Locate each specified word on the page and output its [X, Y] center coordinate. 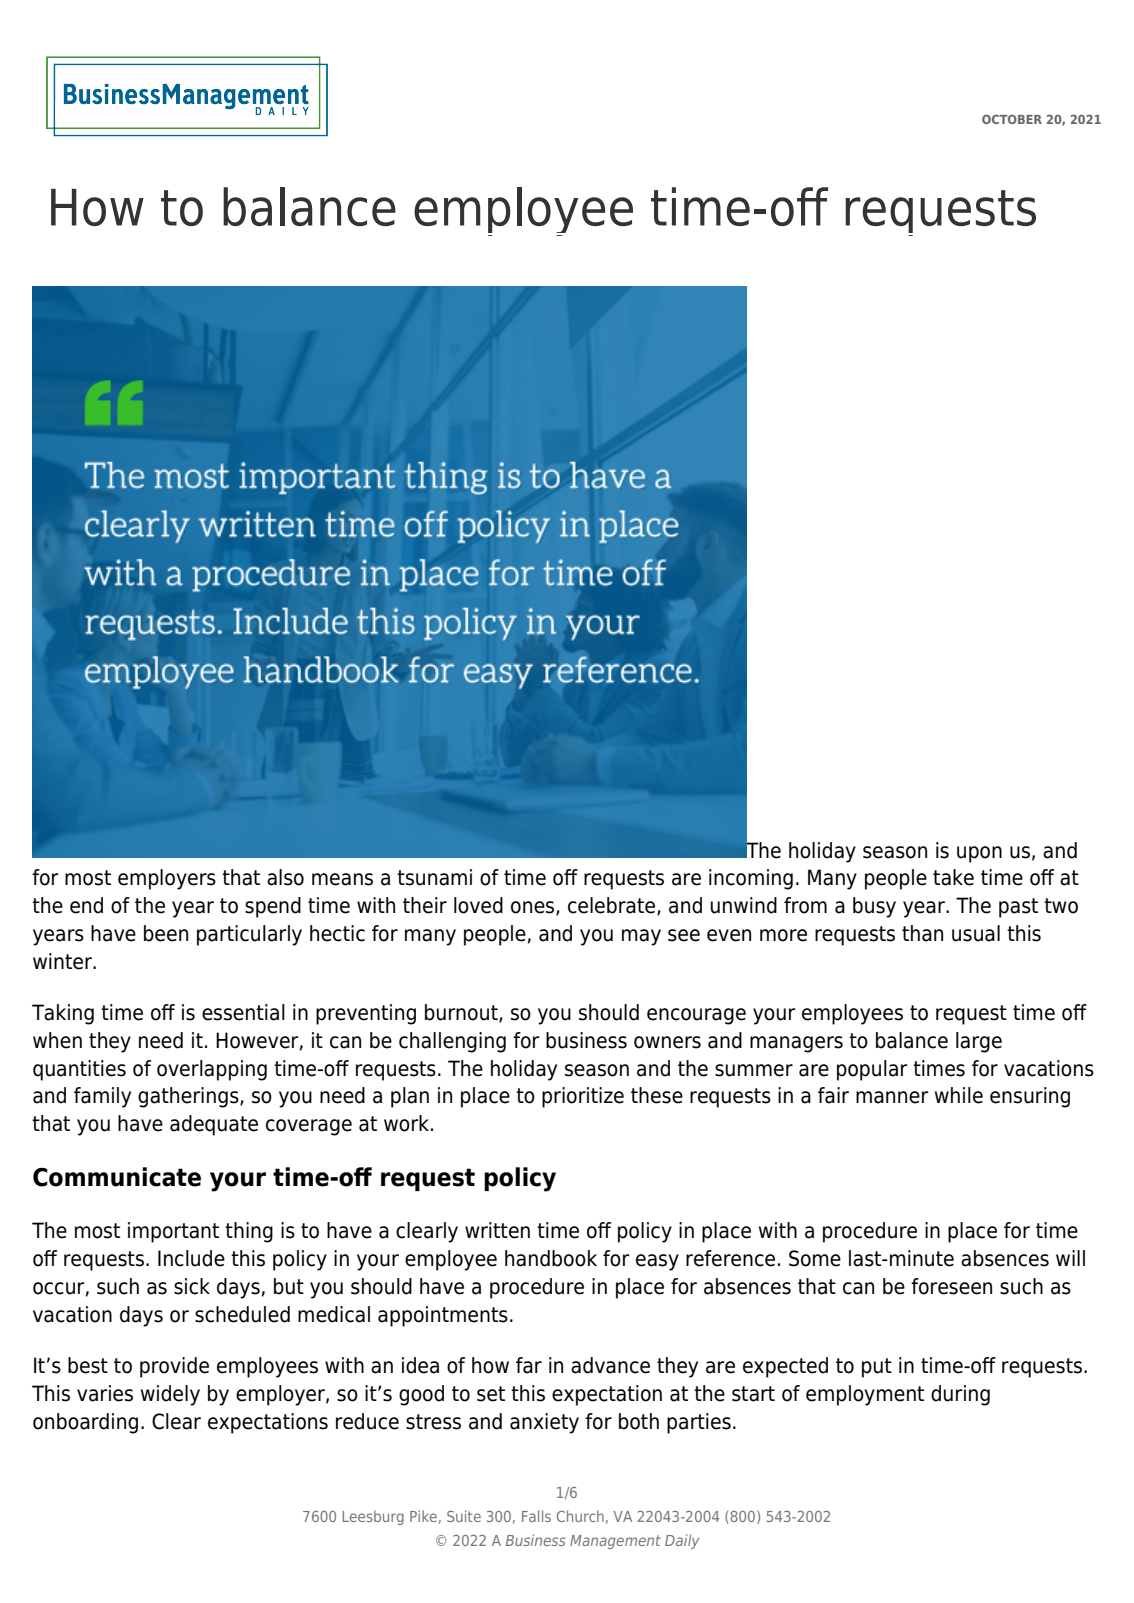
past [1018, 908]
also [285, 877]
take [953, 877]
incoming [751, 879]
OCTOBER [1012, 119]
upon [979, 854]
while [959, 1095]
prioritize [583, 1097]
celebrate [613, 906]
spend [273, 907]
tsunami [434, 877]
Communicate [117, 1177]
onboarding [85, 1423]
